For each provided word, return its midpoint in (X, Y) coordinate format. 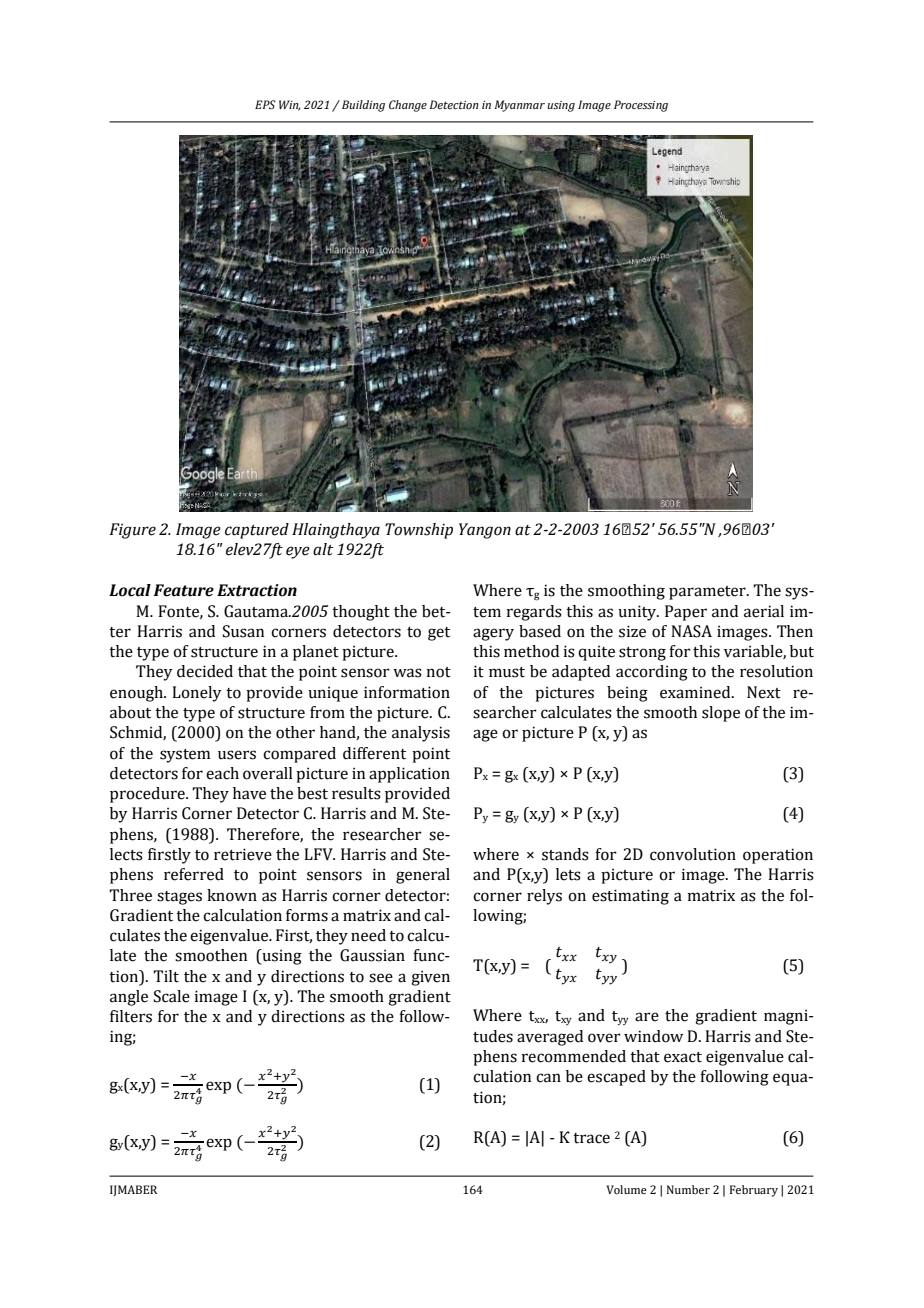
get (439, 634)
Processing (641, 106)
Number (688, 1189)
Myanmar (519, 106)
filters (131, 1016)
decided (205, 671)
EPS (265, 104)
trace (591, 1138)
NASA (691, 631)
